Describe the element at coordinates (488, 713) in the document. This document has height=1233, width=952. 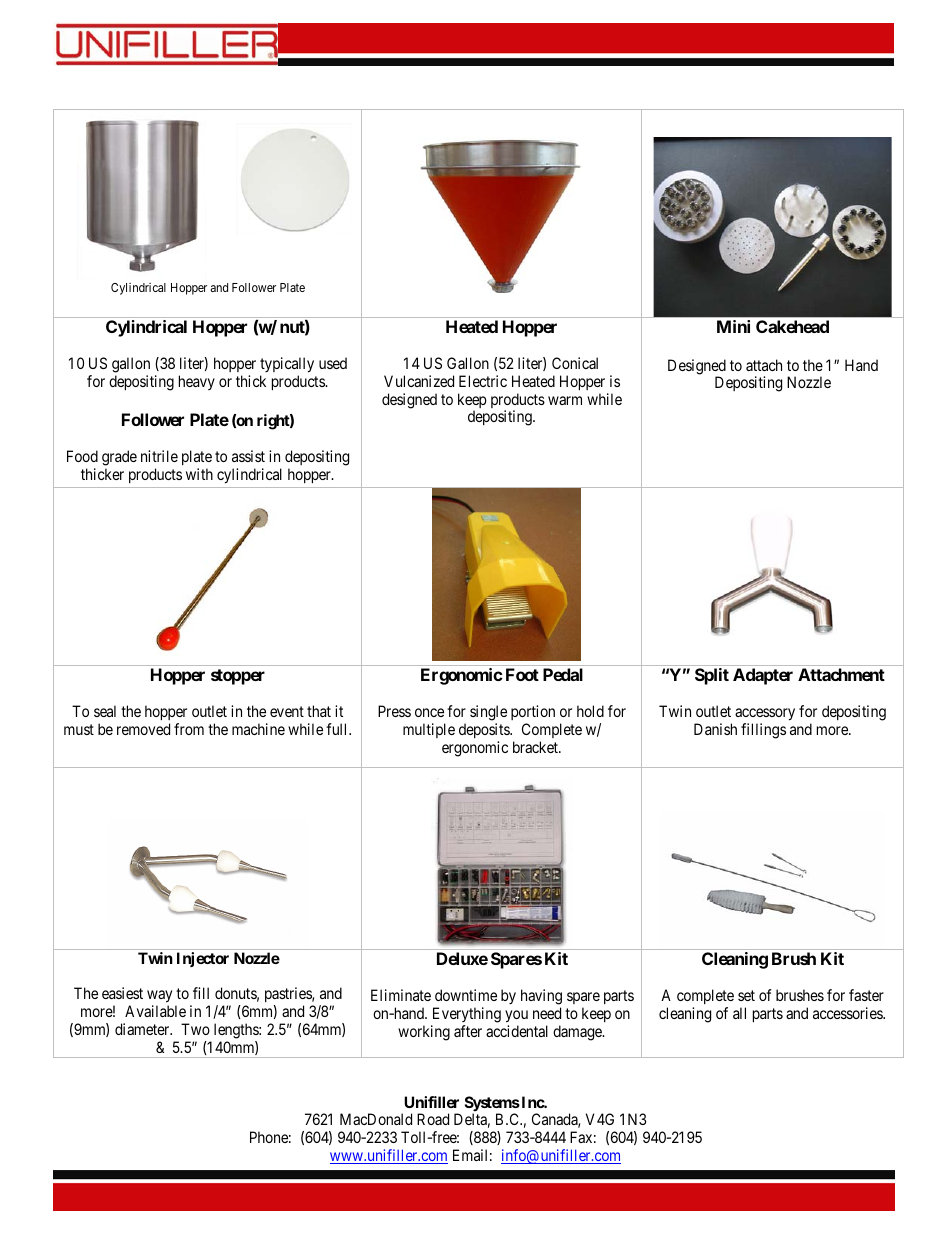
I see `single` at that location.
